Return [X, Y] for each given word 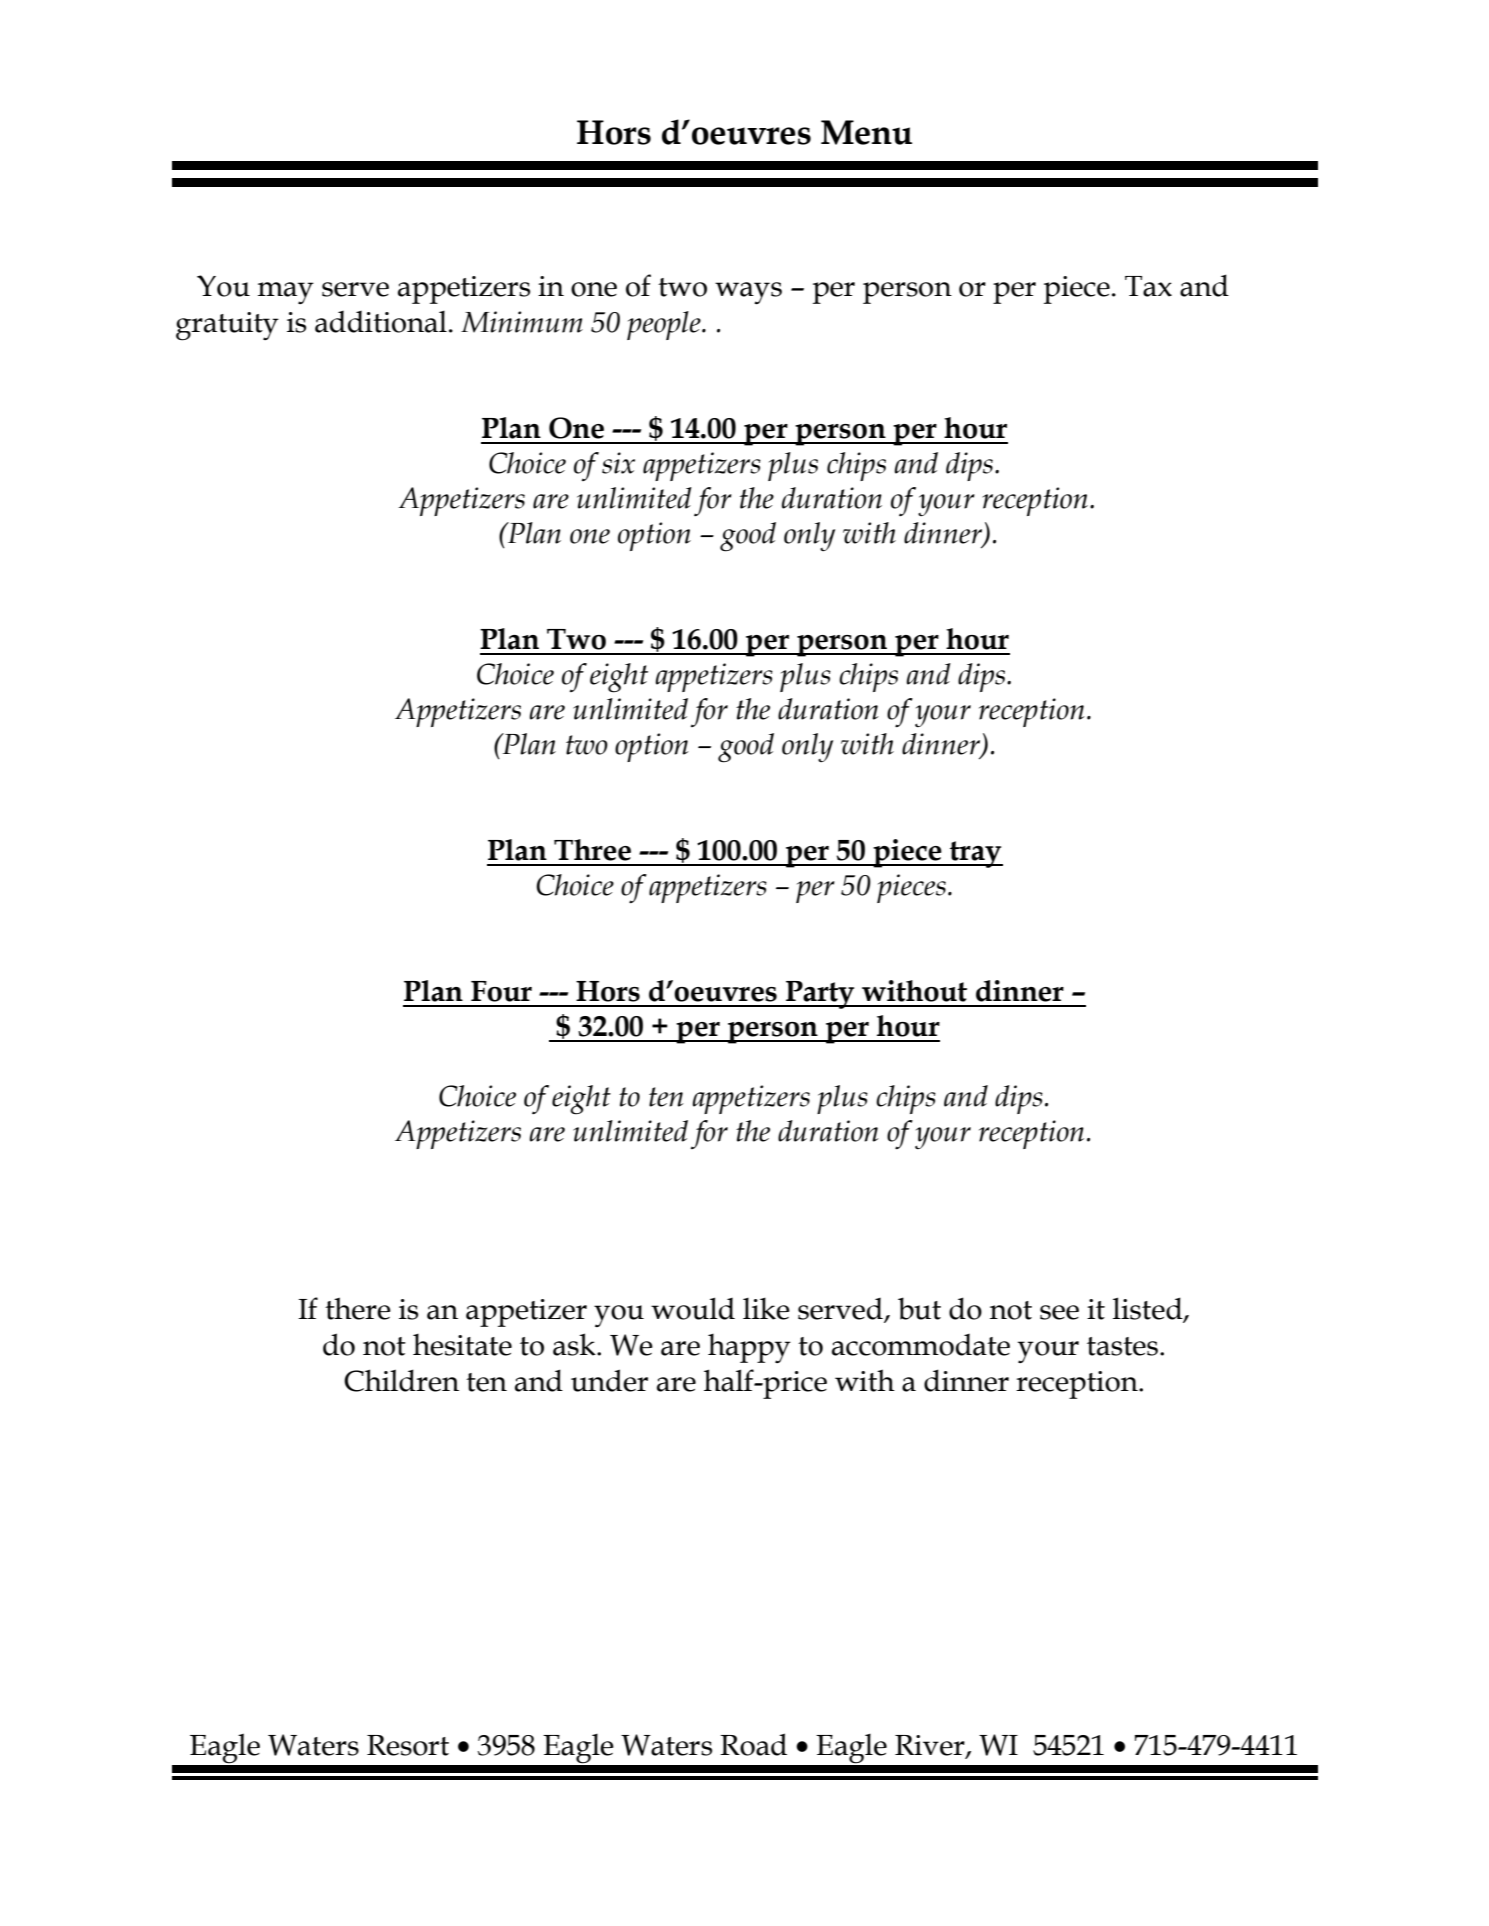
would [693, 1308]
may [286, 293]
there [358, 1308]
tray [975, 854]
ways [748, 293]
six [618, 463]
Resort [408, 1745]
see [1059, 1312]
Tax [1148, 286]
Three [592, 850]
